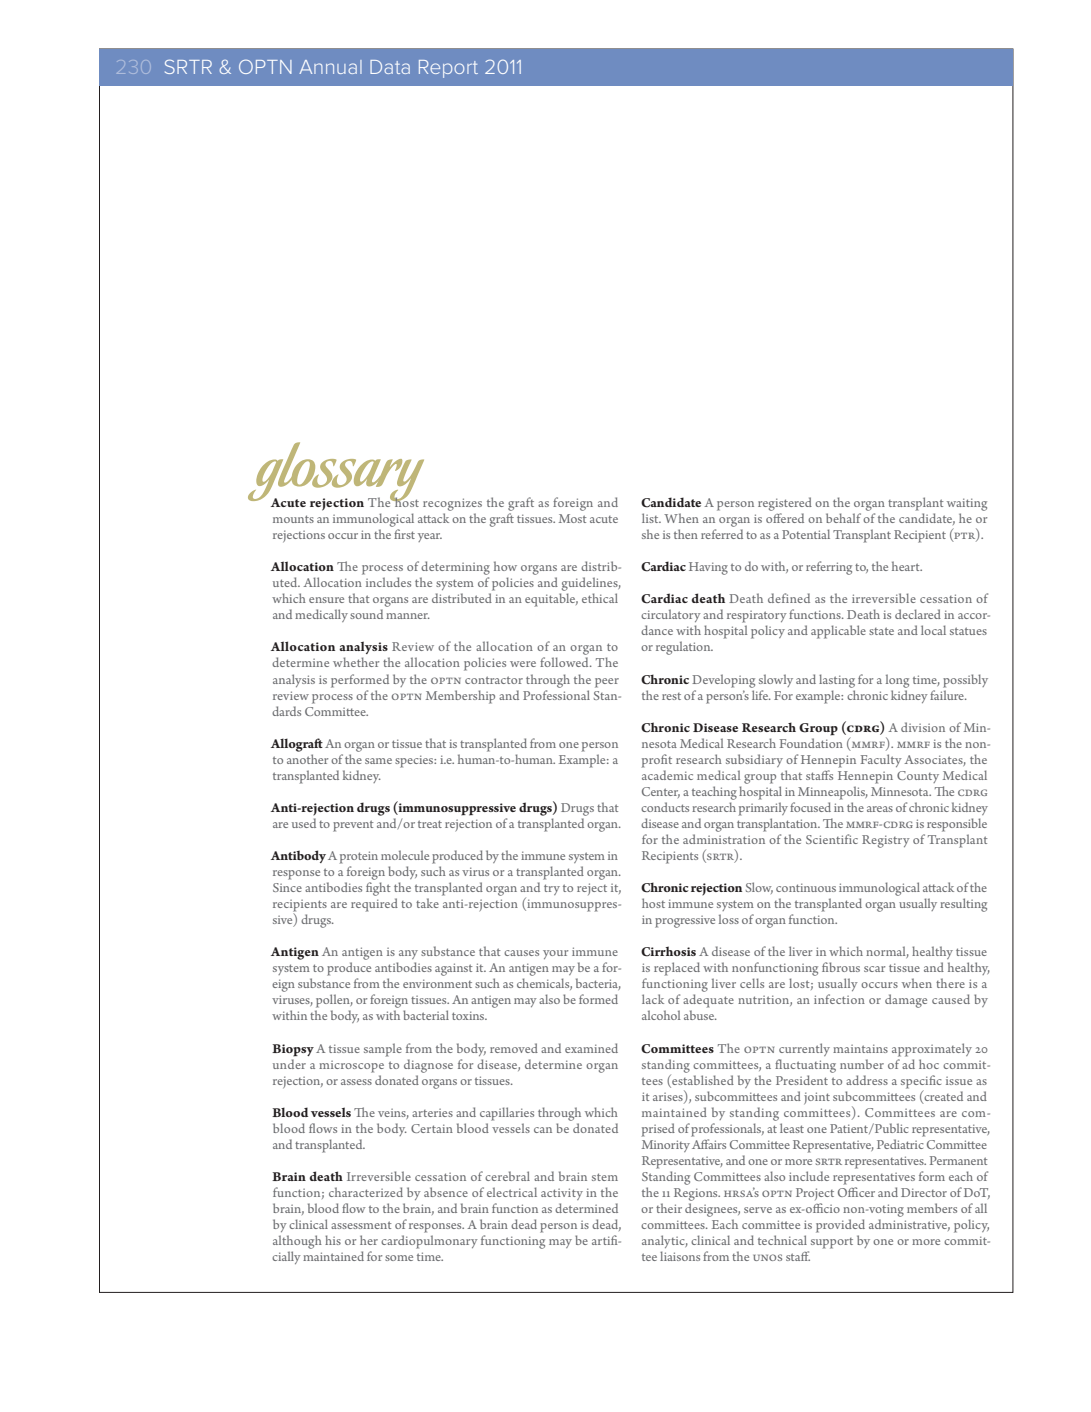  What do you see at coordinates (651, 518) in the screenshot?
I see `list` at bounding box center [651, 518].
